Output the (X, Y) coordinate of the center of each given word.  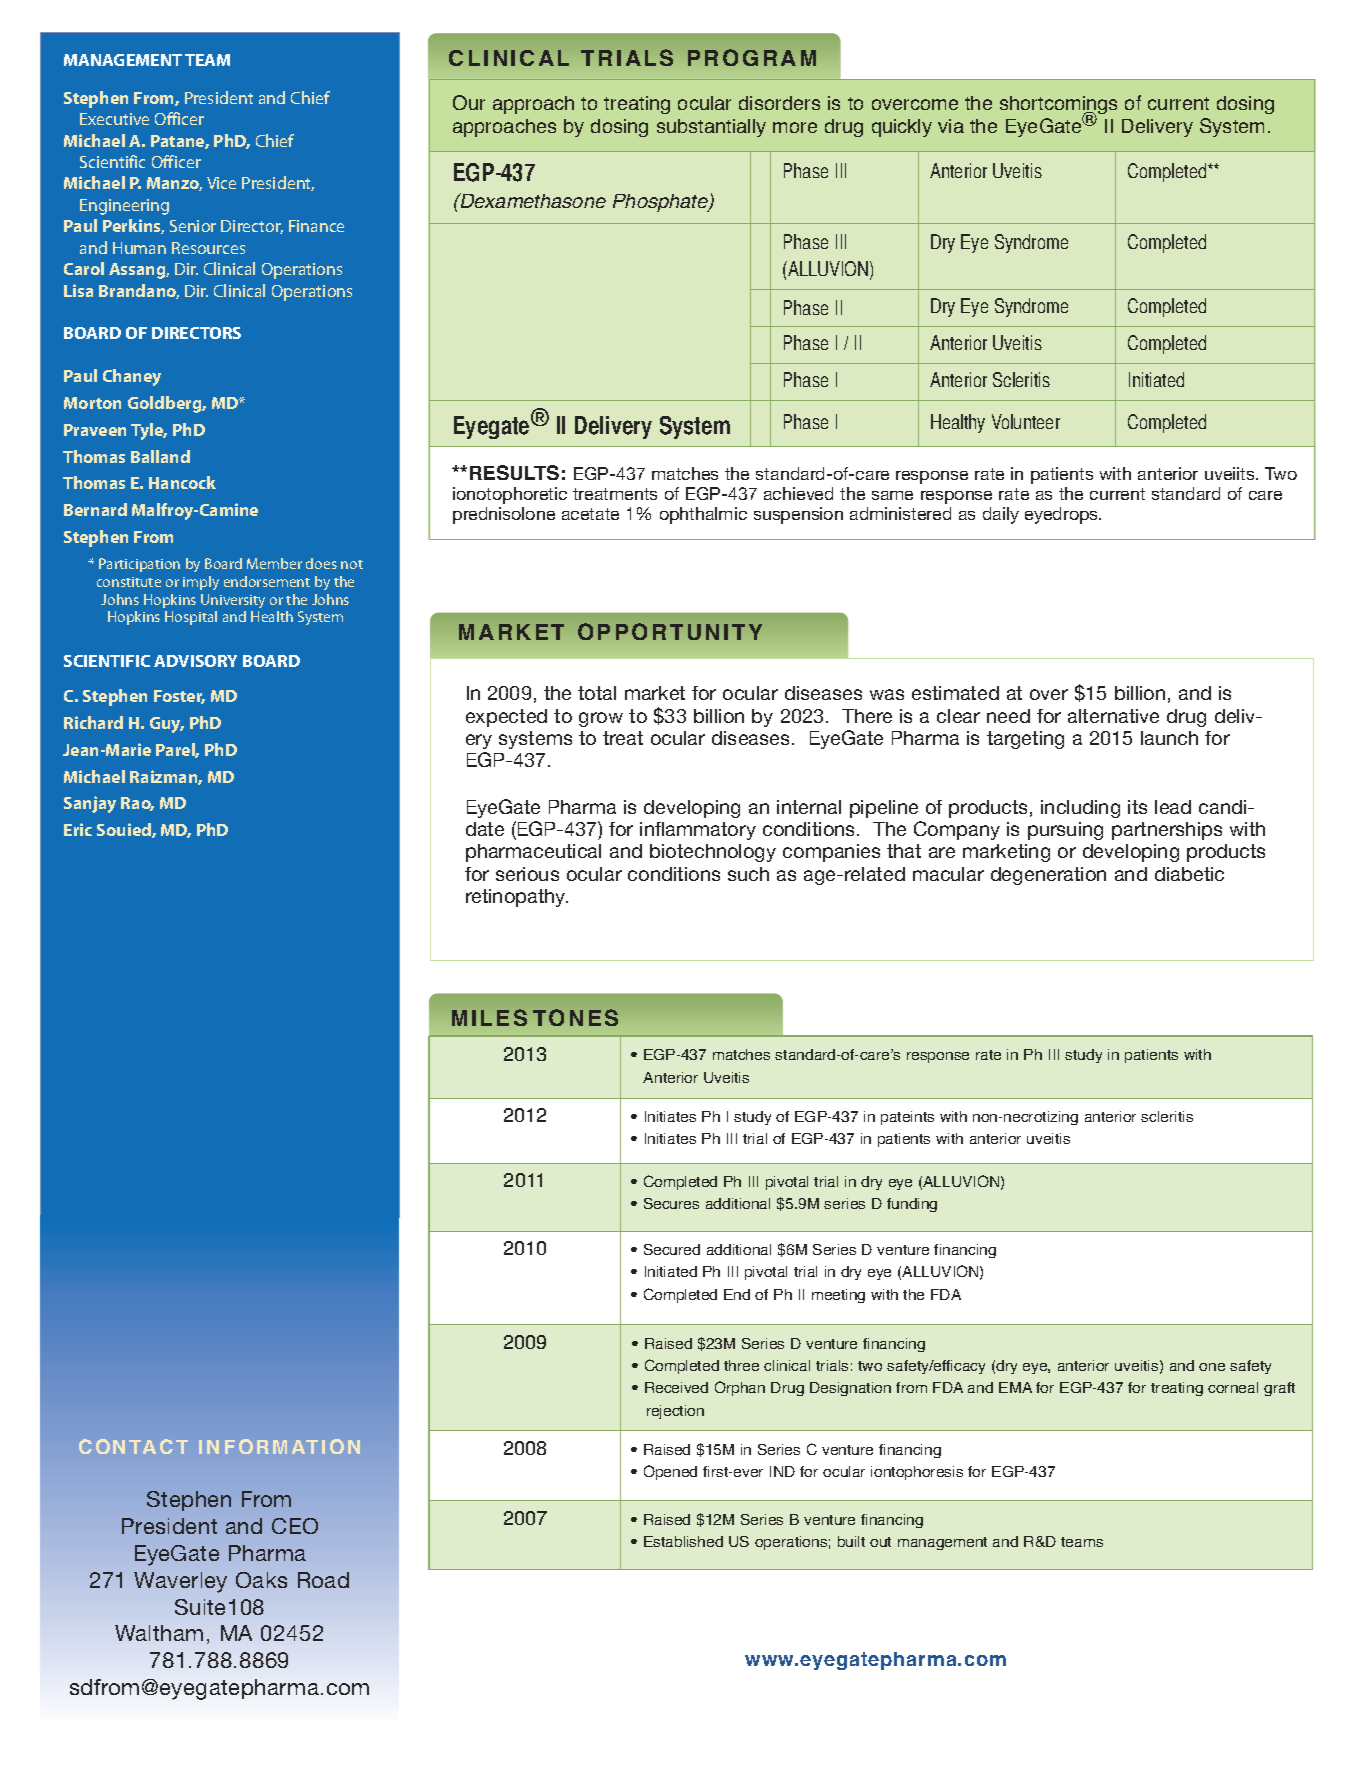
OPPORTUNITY (670, 631)
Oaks (261, 1580)
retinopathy (517, 898)
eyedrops (1062, 515)
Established (683, 1541)
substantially (711, 128)
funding (912, 1205)
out (880, 1542)
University (233, 601)
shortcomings (1058, 106)
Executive (114, 119)
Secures (671, 1203)
